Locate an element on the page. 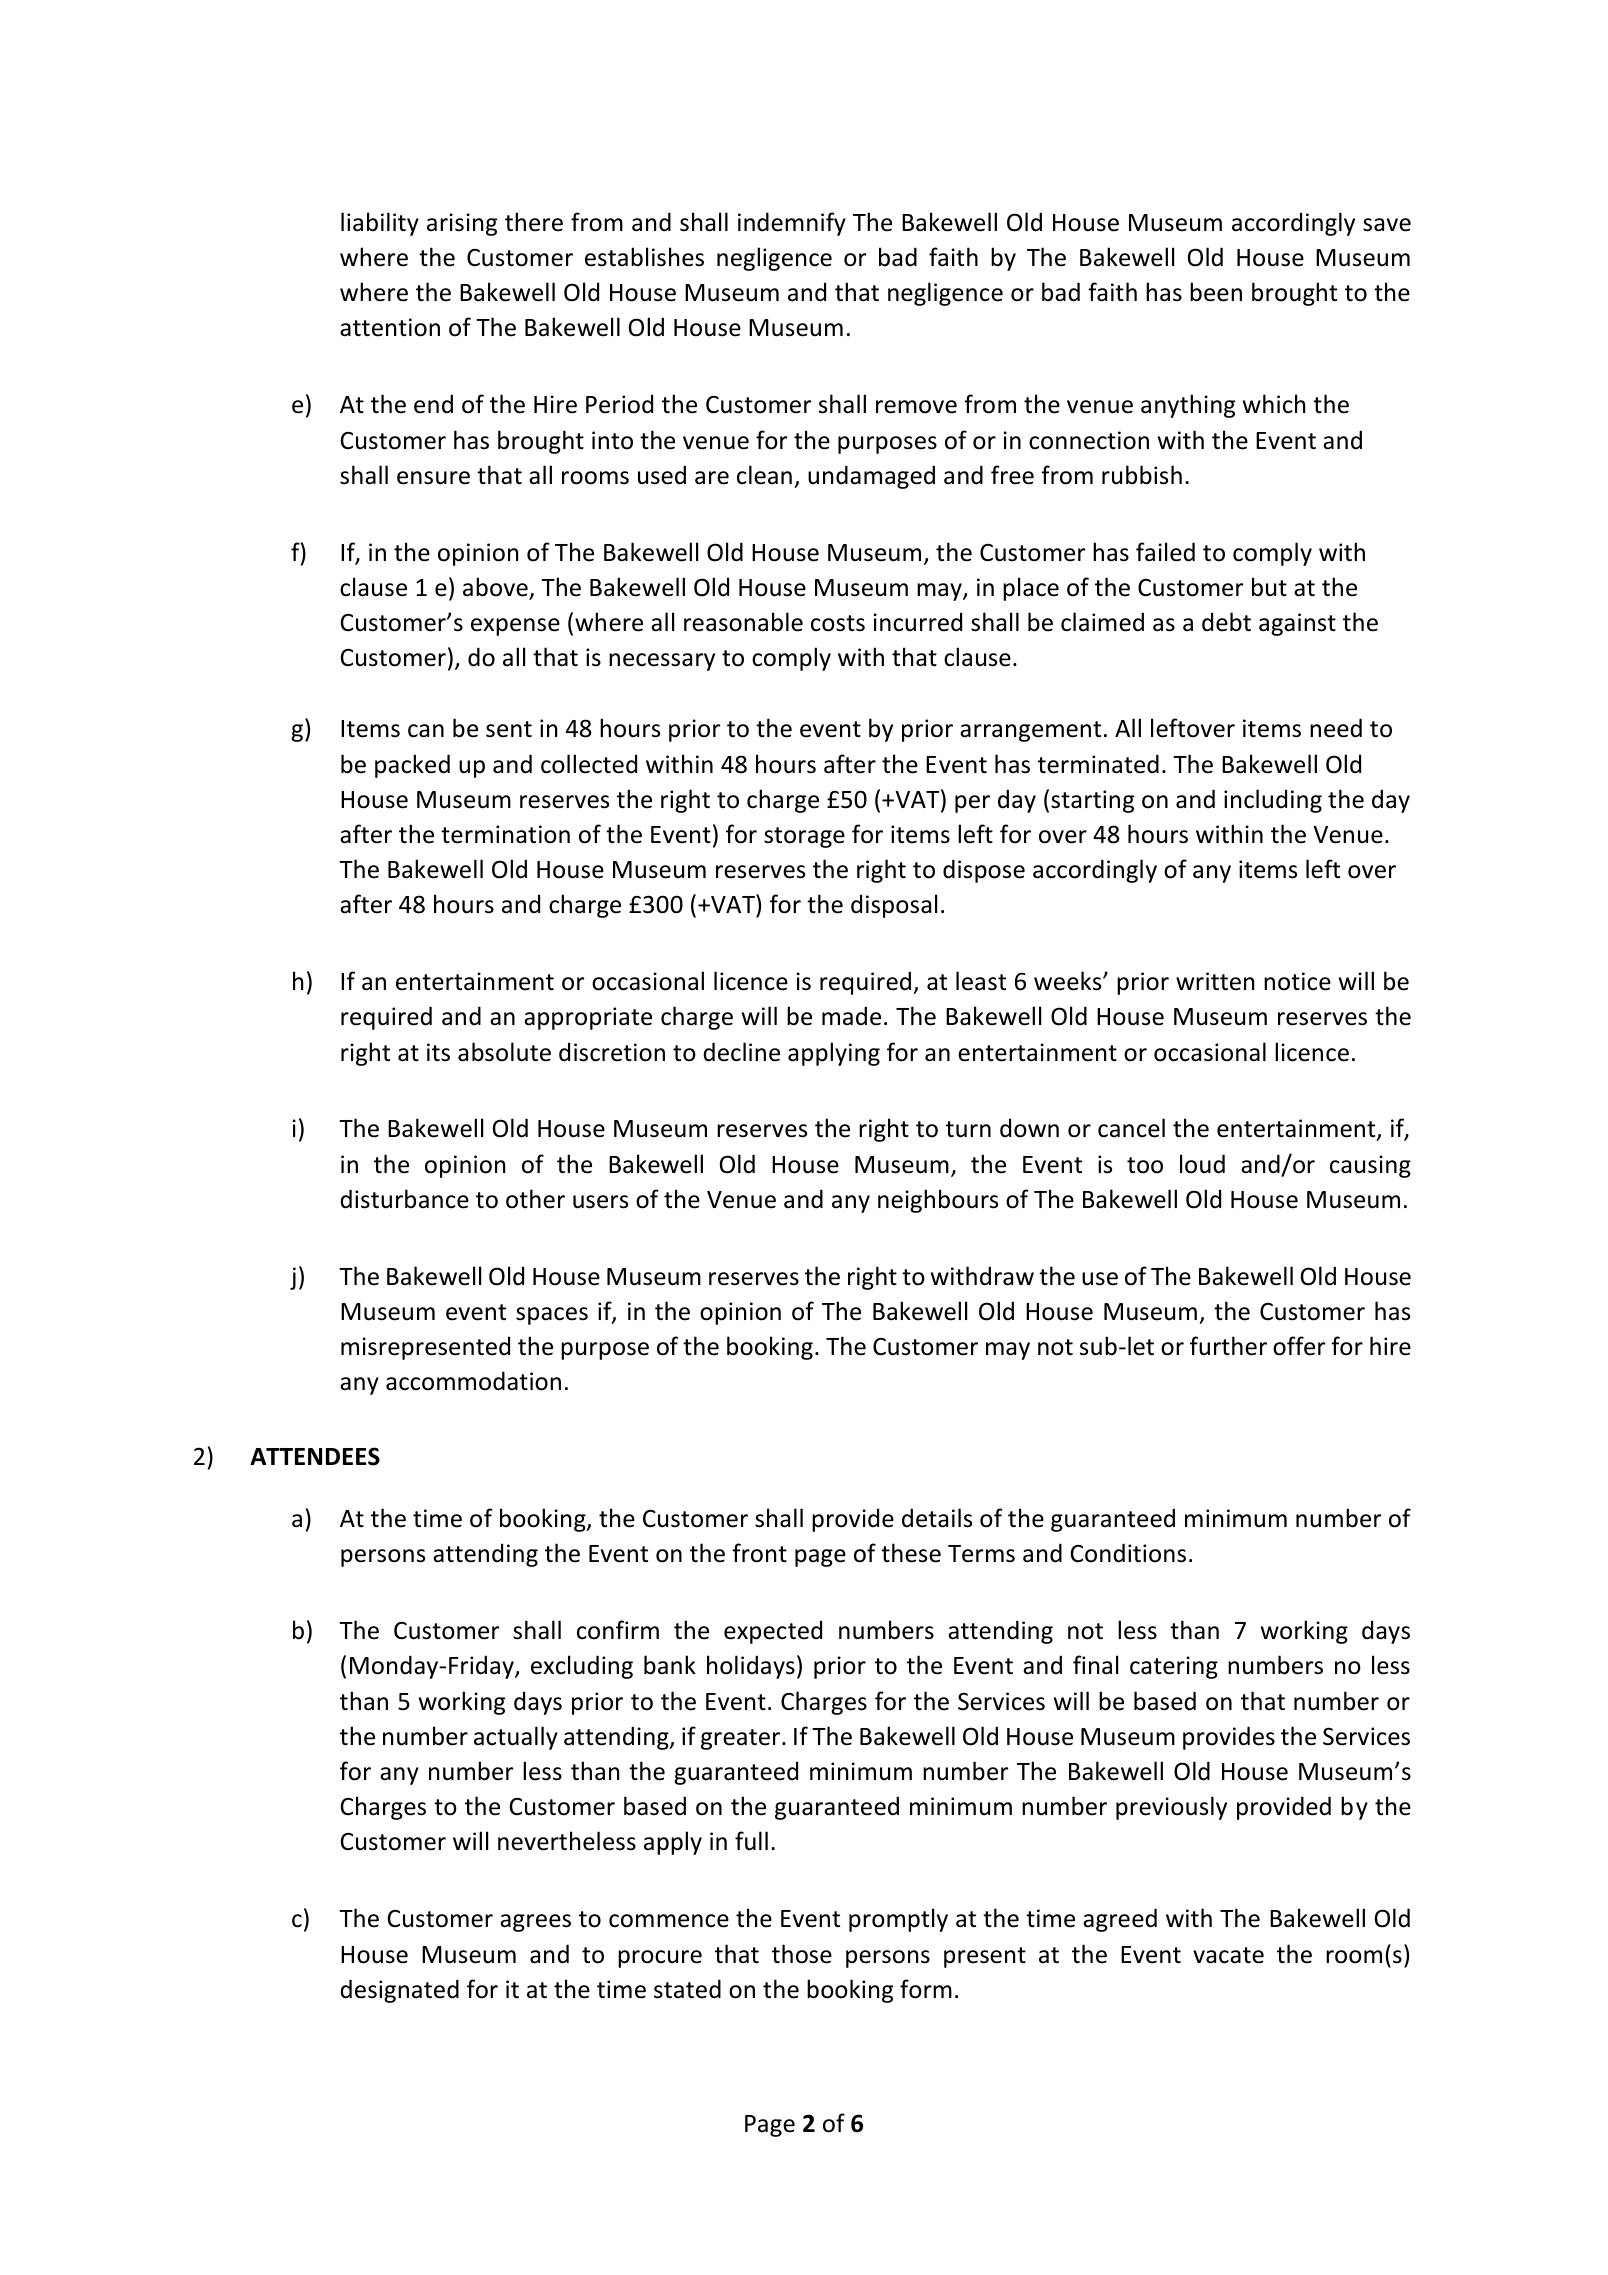 The width and height of the image is (1608, 2275). made is located at coordinates (851, 1016).
